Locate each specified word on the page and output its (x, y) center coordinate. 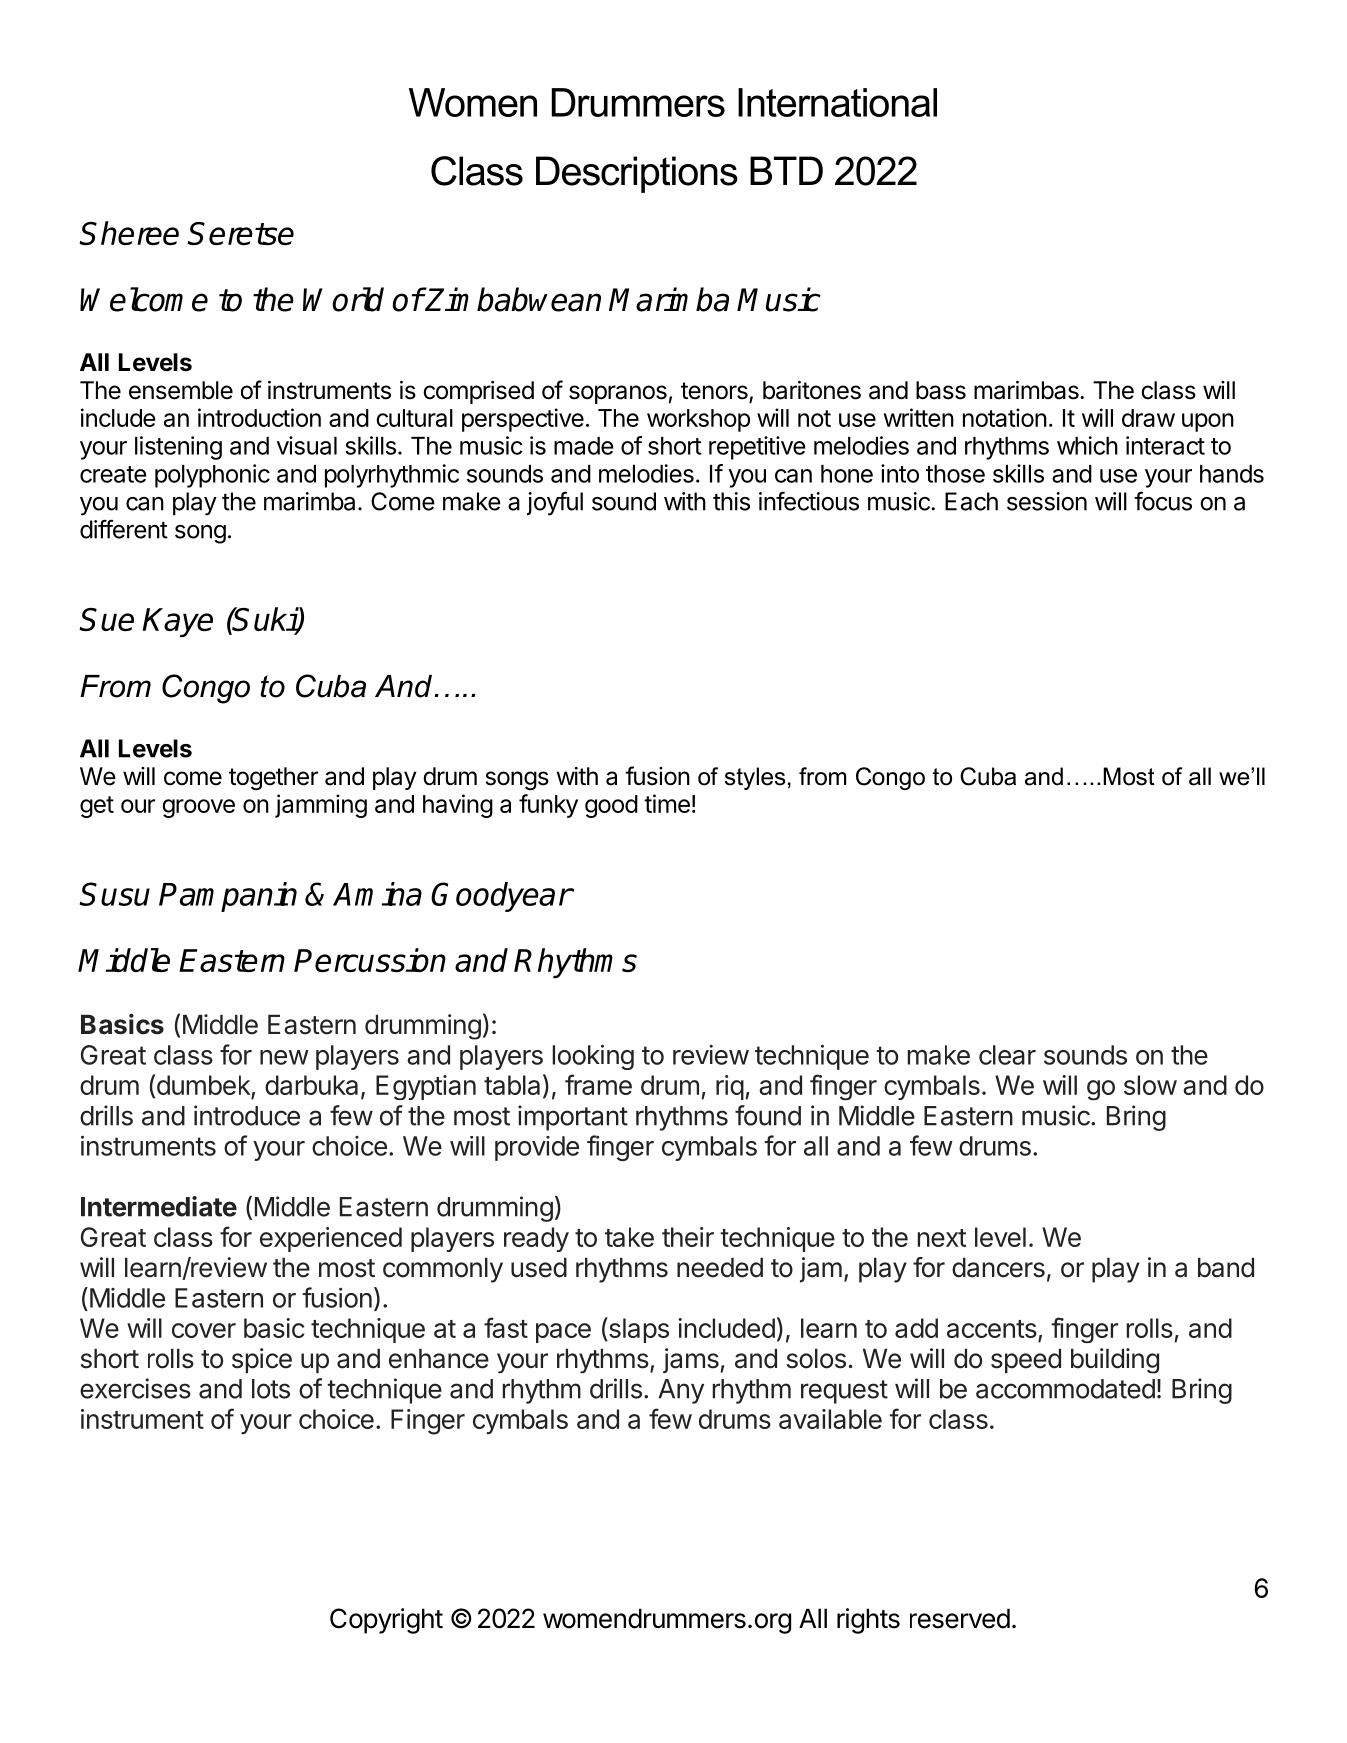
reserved (960, 1618)
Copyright (386, 1621)
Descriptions (637, 174)
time (667, 803)
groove (198, 808)
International (837, 102)
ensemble (181, 390)
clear (1007, 1055)
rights (868, 1621)
